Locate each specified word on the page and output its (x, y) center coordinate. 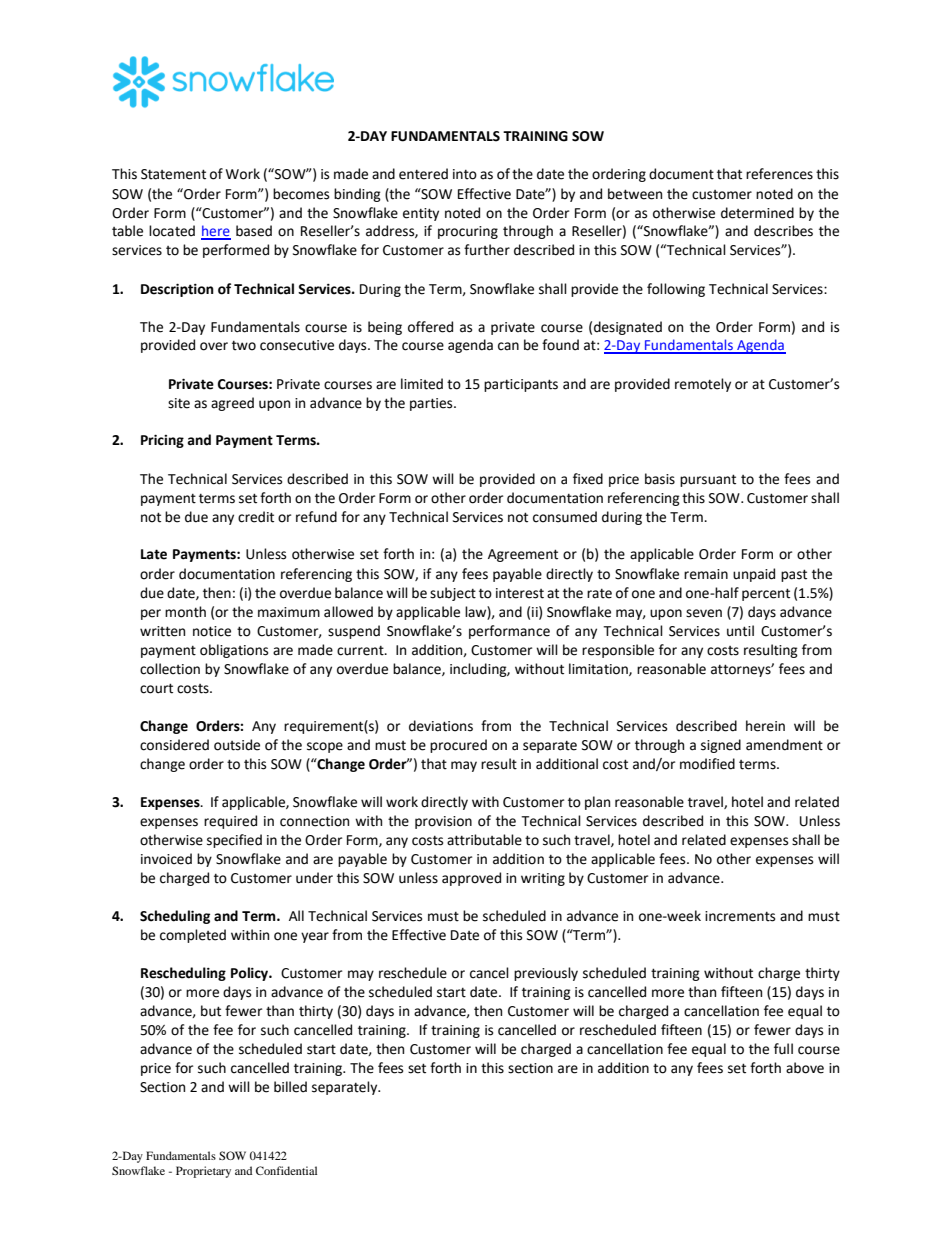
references (779, 174)
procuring (468, 232)
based (254, 231)
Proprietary (203, 1172)
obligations (234, 651)
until (740, 631)
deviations (441, 726)
